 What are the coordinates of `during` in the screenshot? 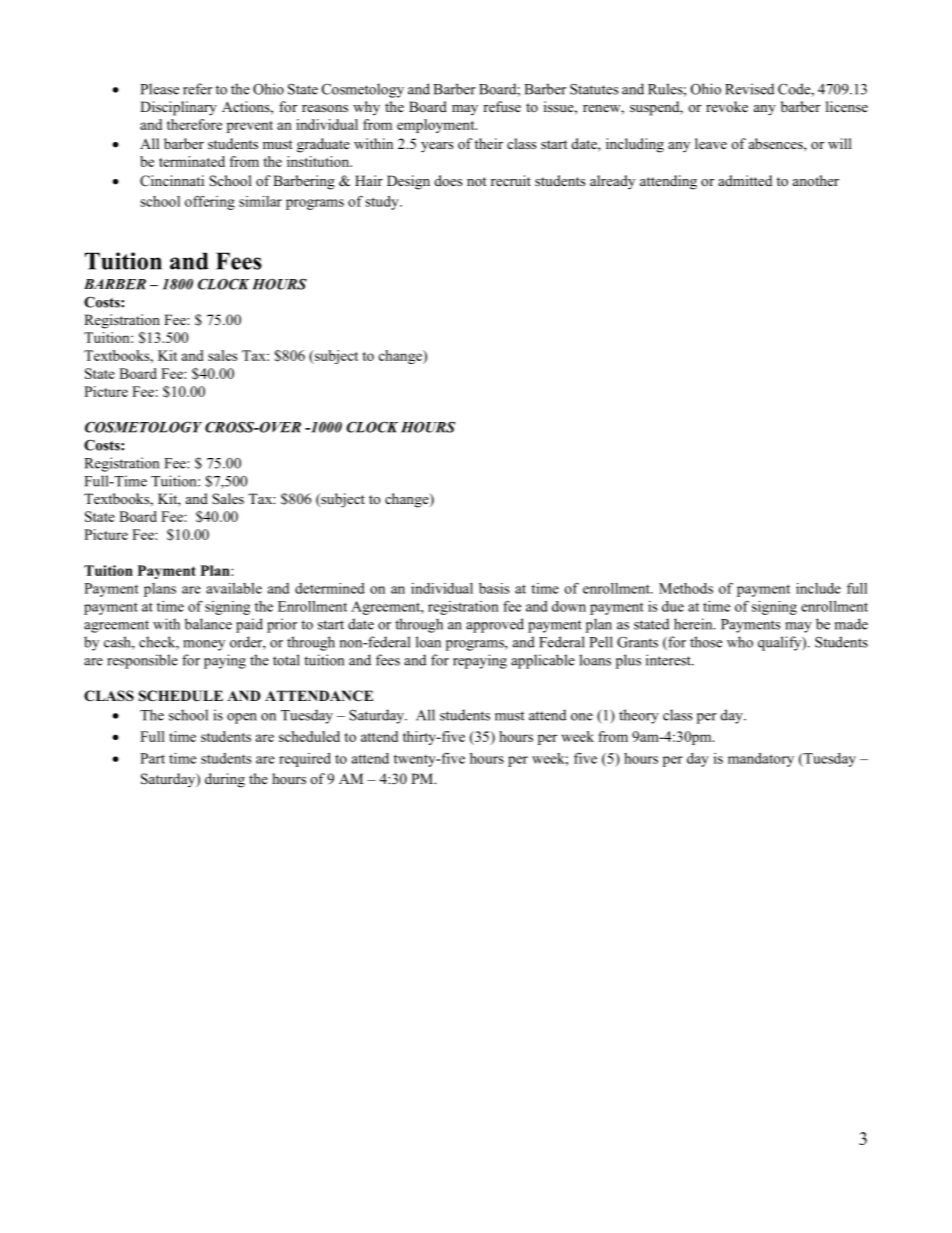 It's located at (225, 780).
